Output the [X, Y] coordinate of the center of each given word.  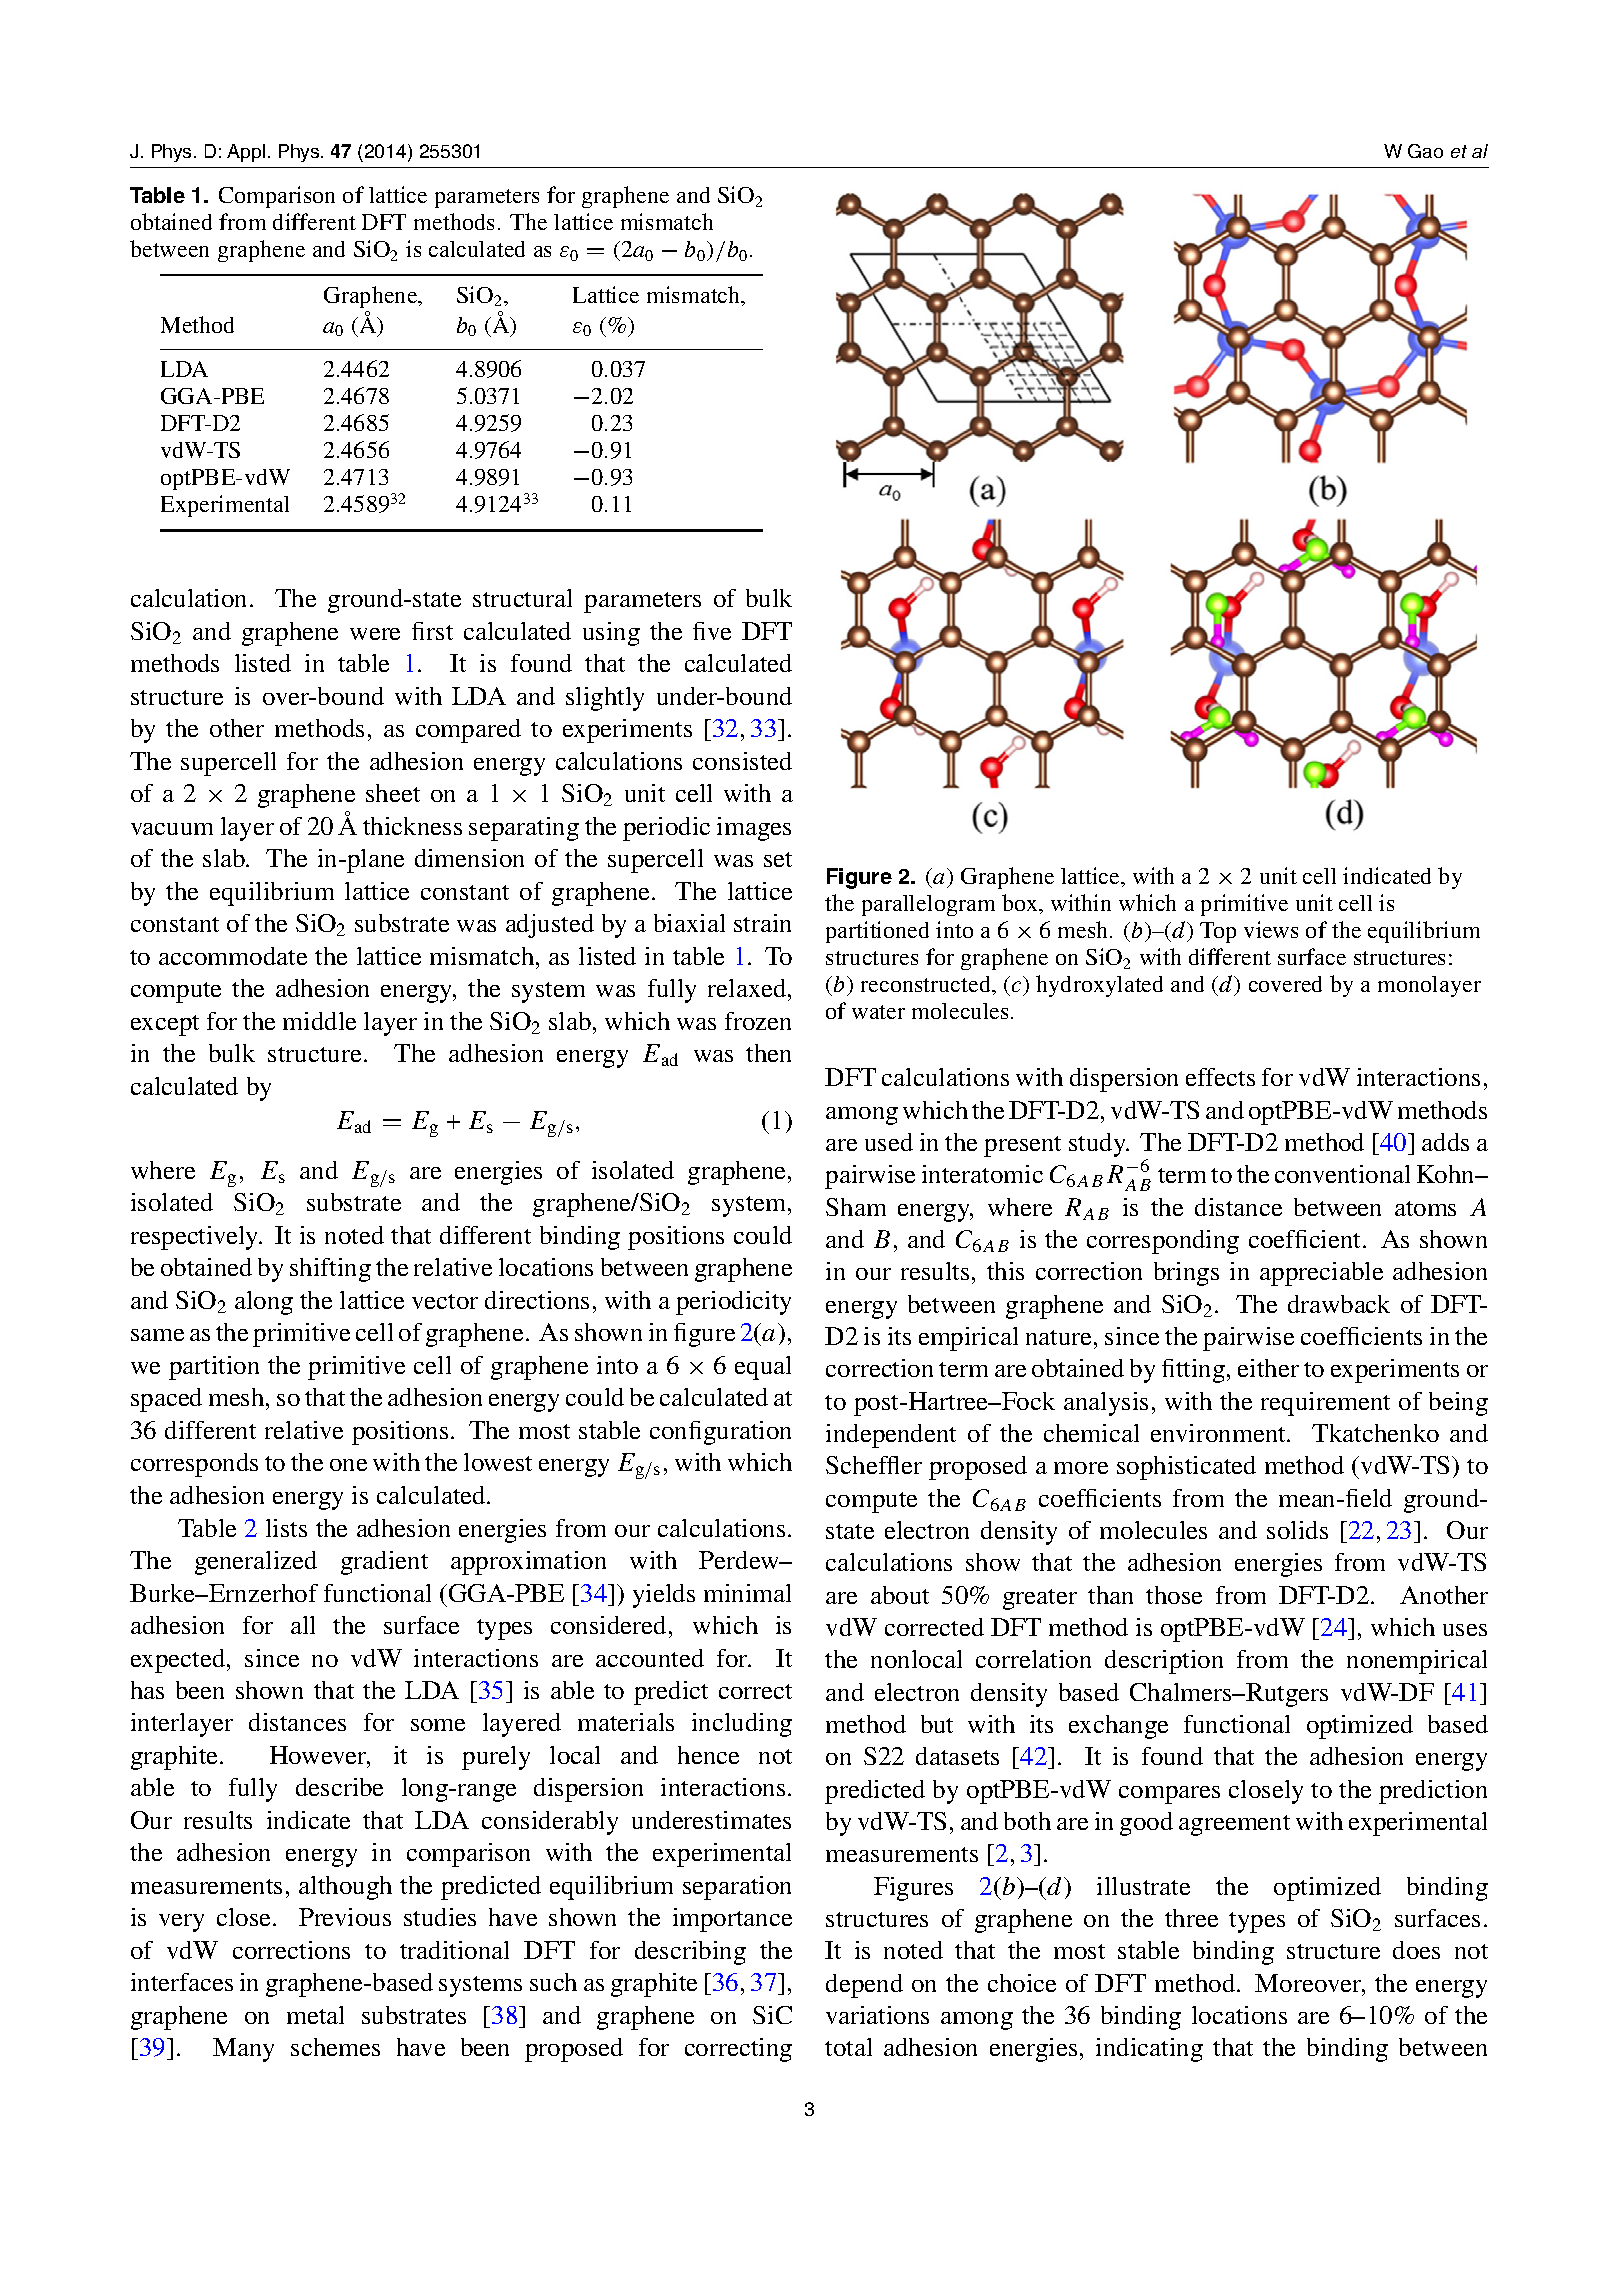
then [768, 1053]
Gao [1425, 151]
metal [315, 2015]
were [375, 634]
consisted [742, 761]
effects [1220, 1077]
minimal [747, 1593]
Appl [246, 153]
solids [1297, 1530]
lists [286, 1528]
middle [319, 1021]
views [1271, 929]
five [712, 631]
